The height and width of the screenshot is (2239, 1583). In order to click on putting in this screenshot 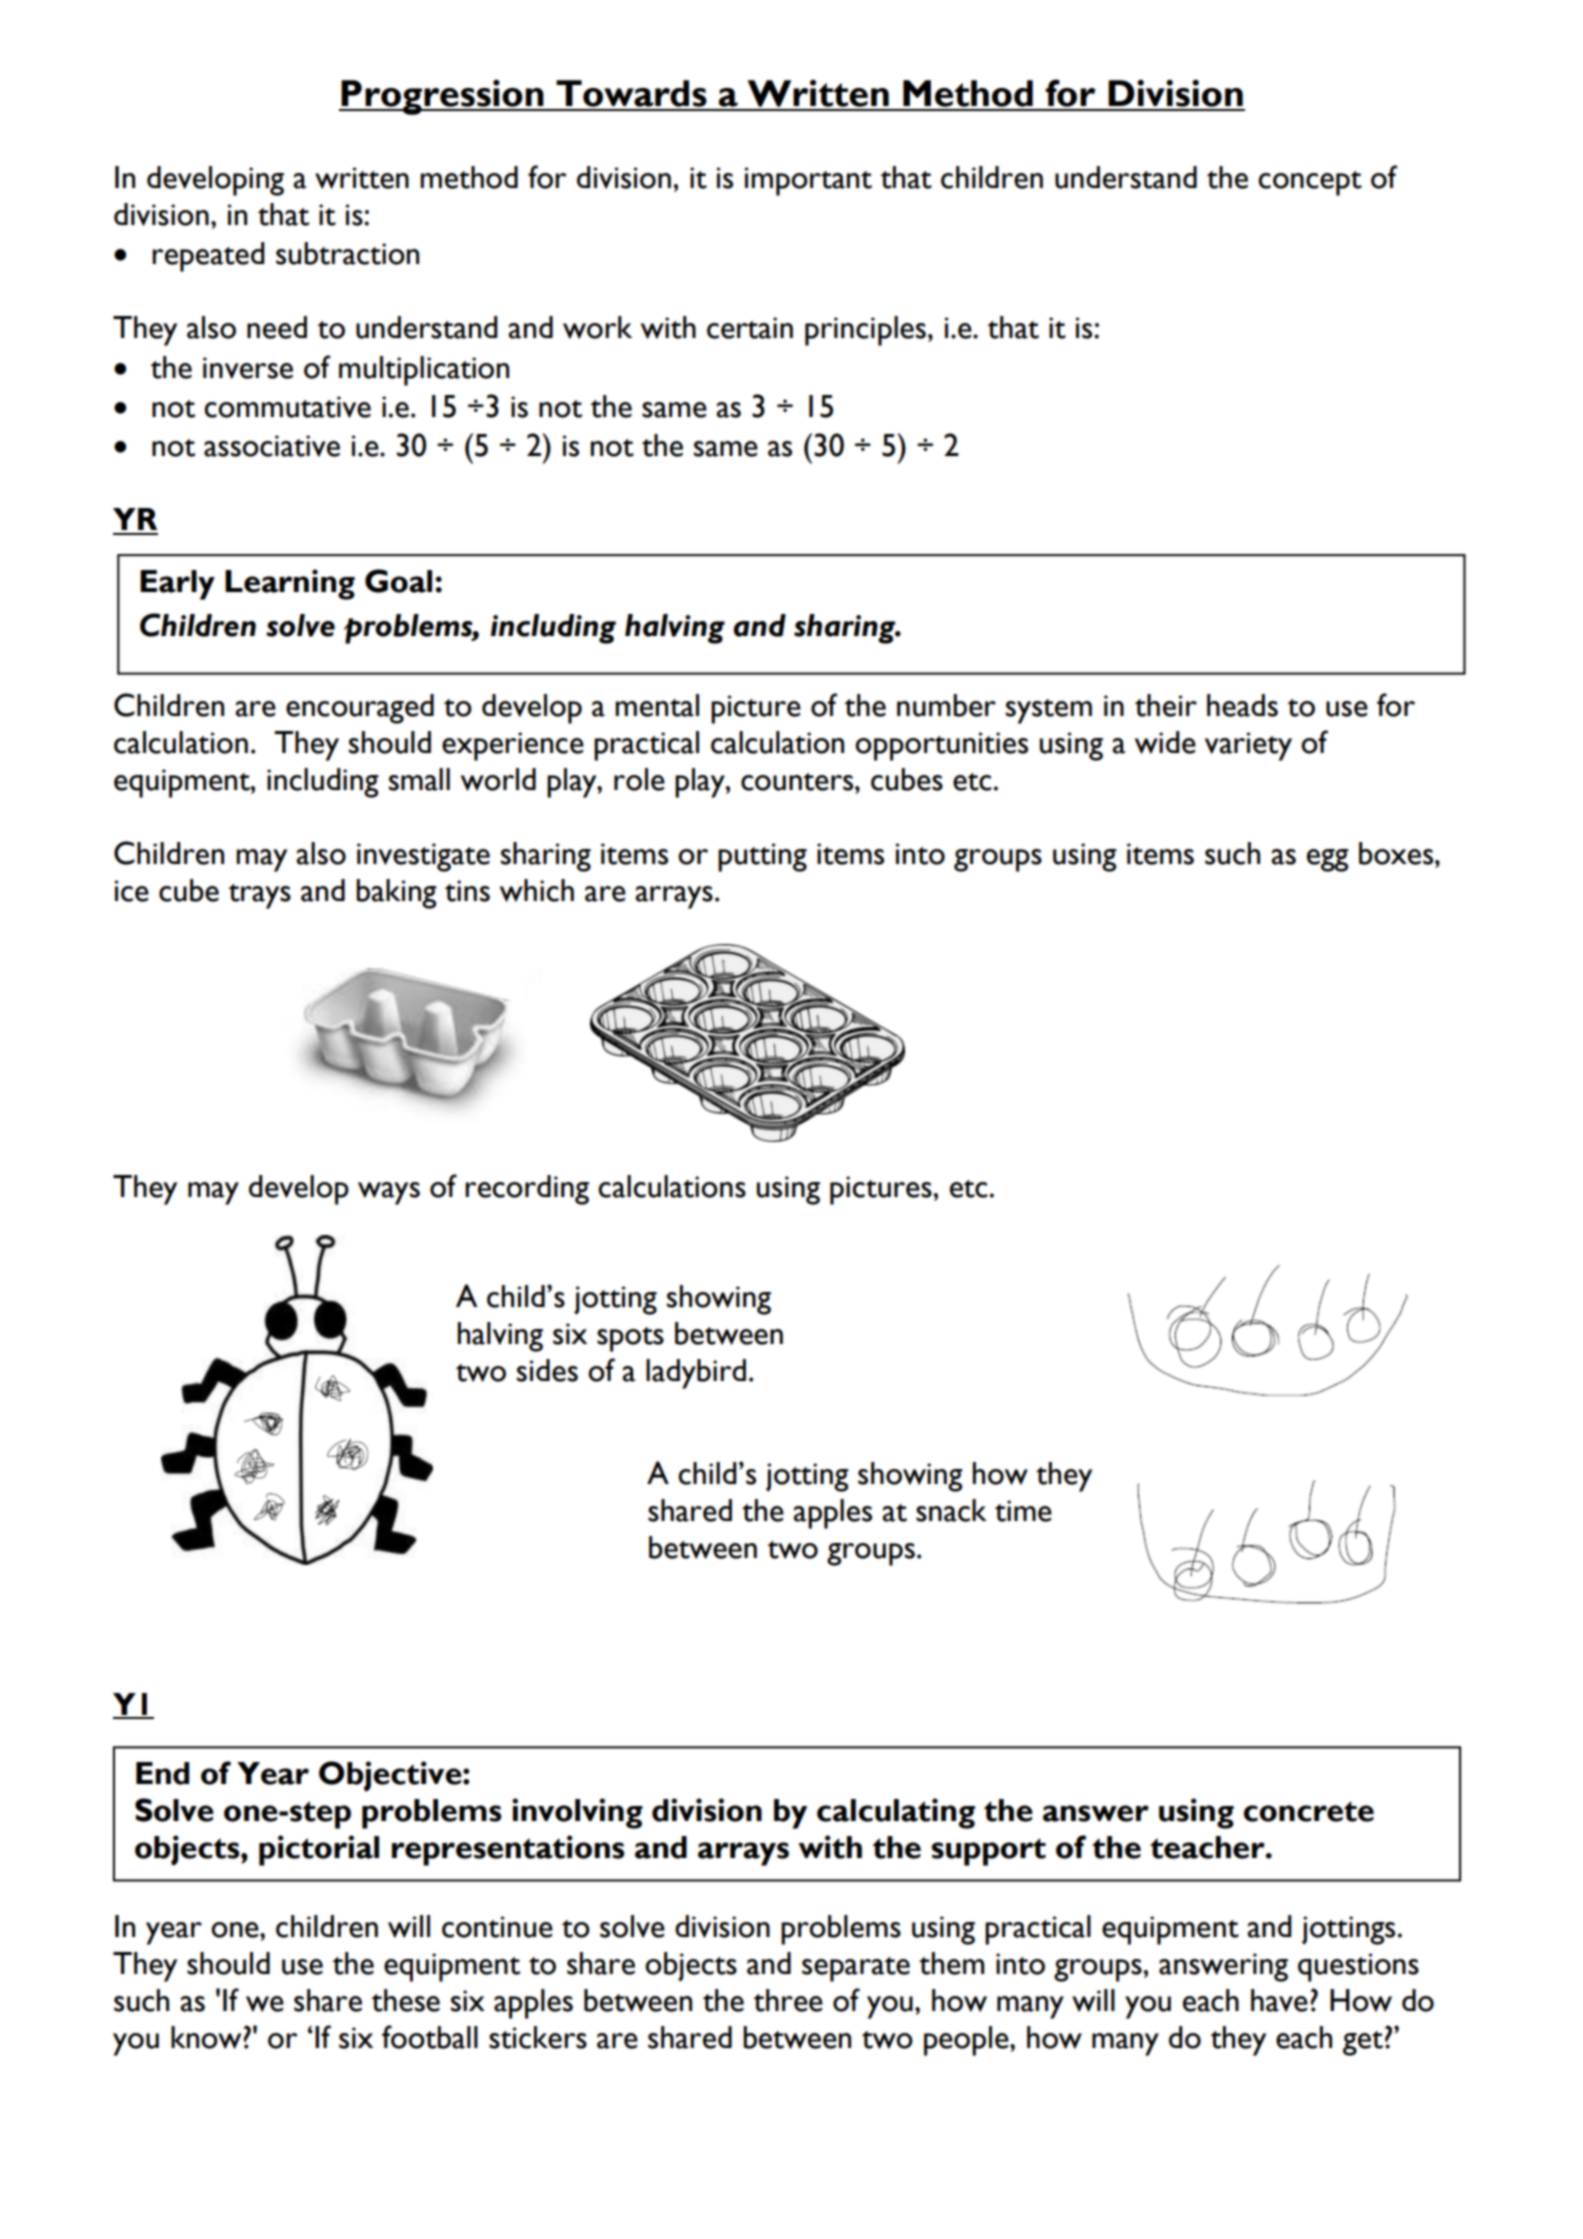, I will do `click(762, 857)`.
